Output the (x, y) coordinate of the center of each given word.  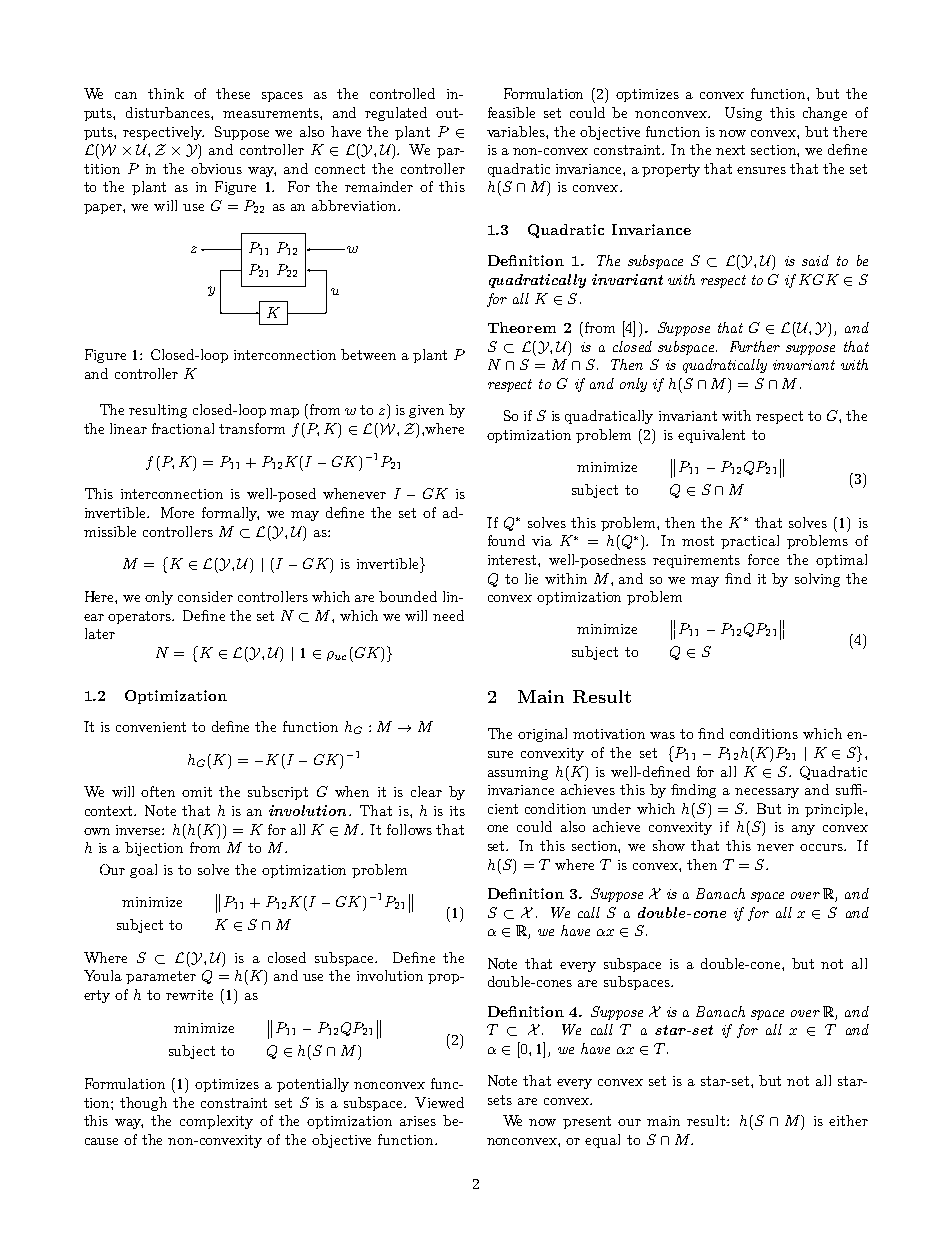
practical (750, 542)
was (662, 735)
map (284, 413)
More (177, 512)
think (166, 93)
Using (743, 114)
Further (755, 346)
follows (409, 829)
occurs (822, 847)
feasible (511, 112)
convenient (151, 727)
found (506, 540)
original (542, 735)
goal (143, 871)
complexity (216, 1122)
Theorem (522, 327)
